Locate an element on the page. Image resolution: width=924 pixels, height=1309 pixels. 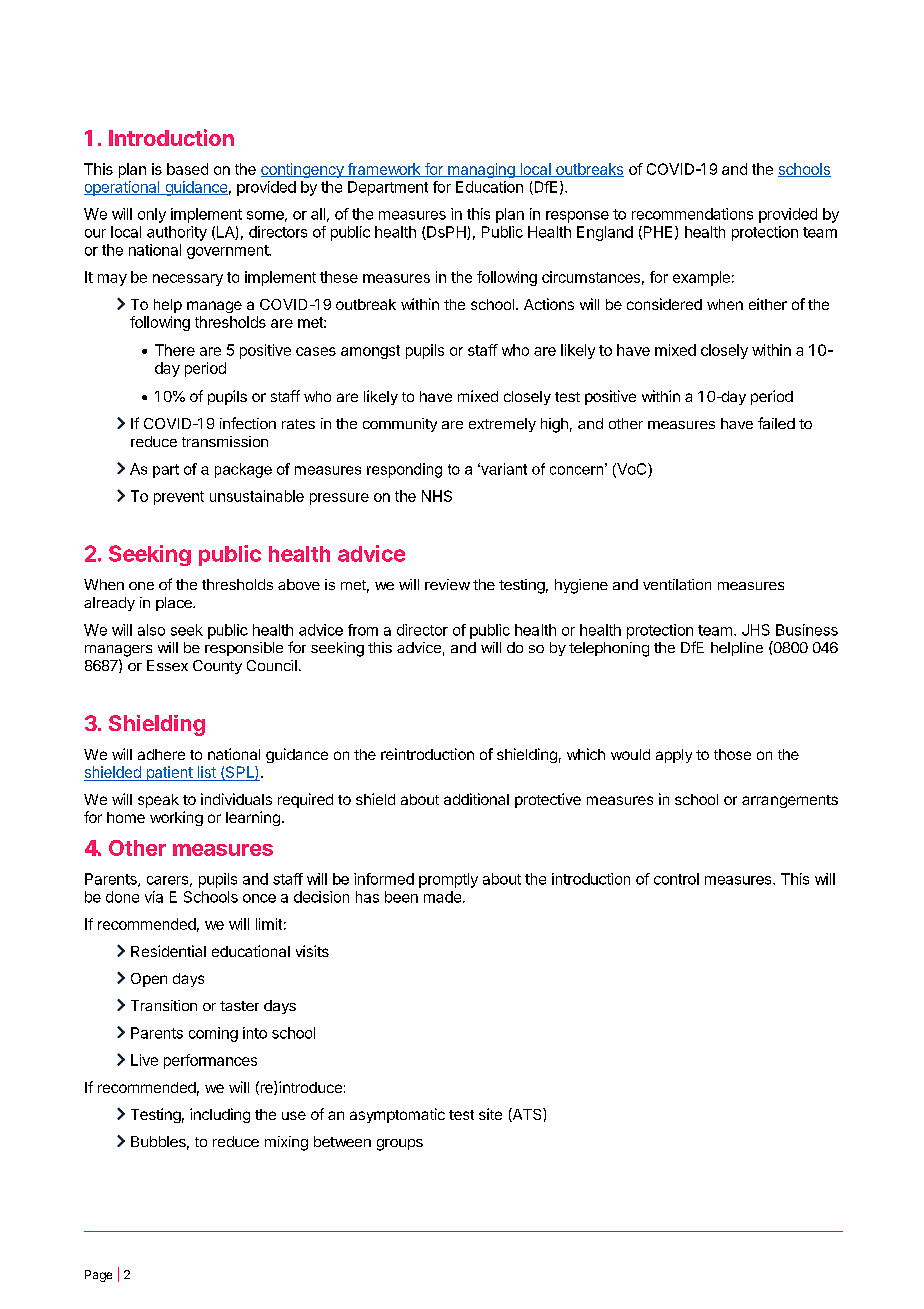
adhere is located at coordinates (161, 754).
